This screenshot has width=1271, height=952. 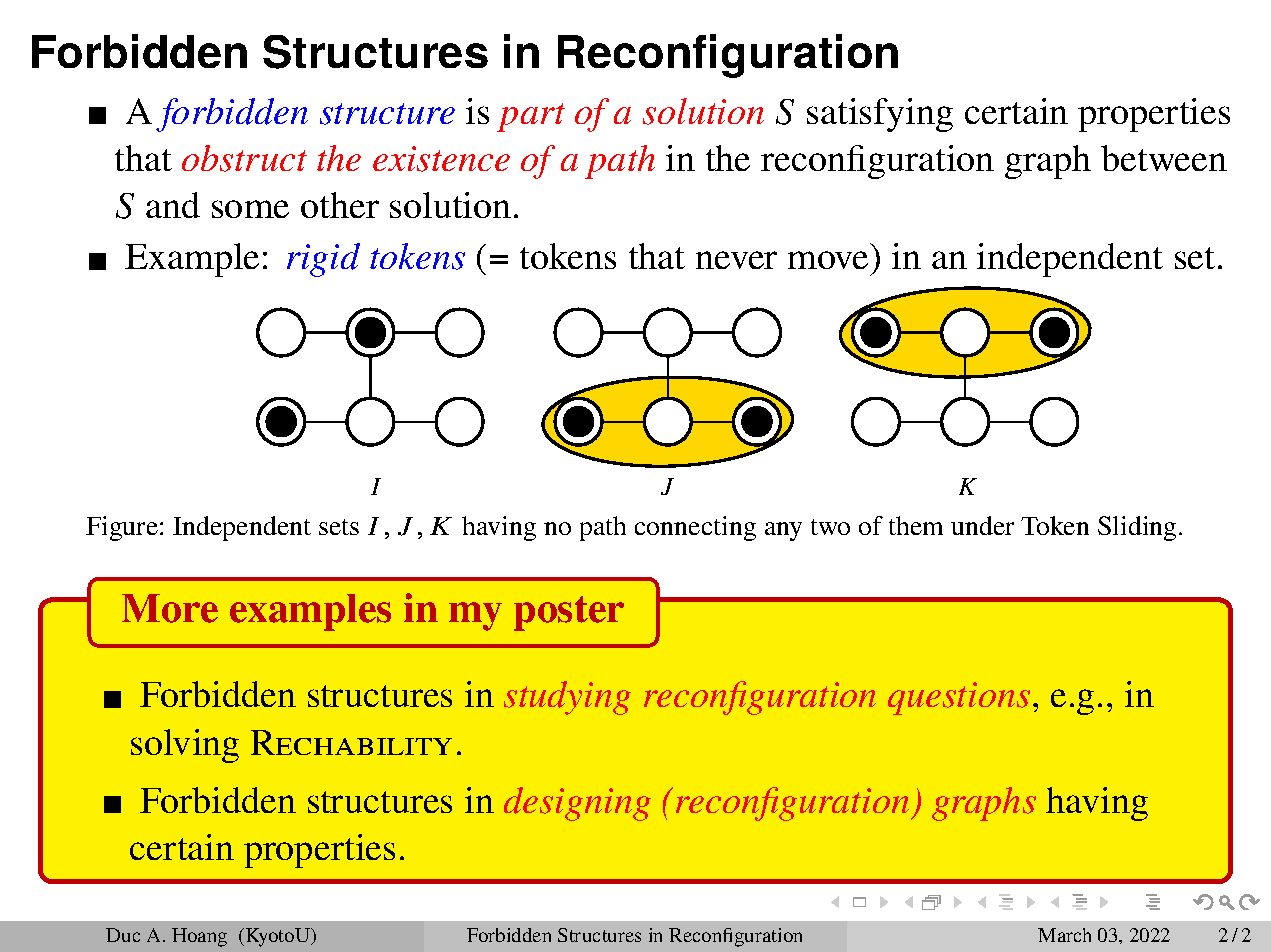 What do you see at coordinates (567, 698) in the screenshot?
I see `studying` at bounding box center [567, 698].
